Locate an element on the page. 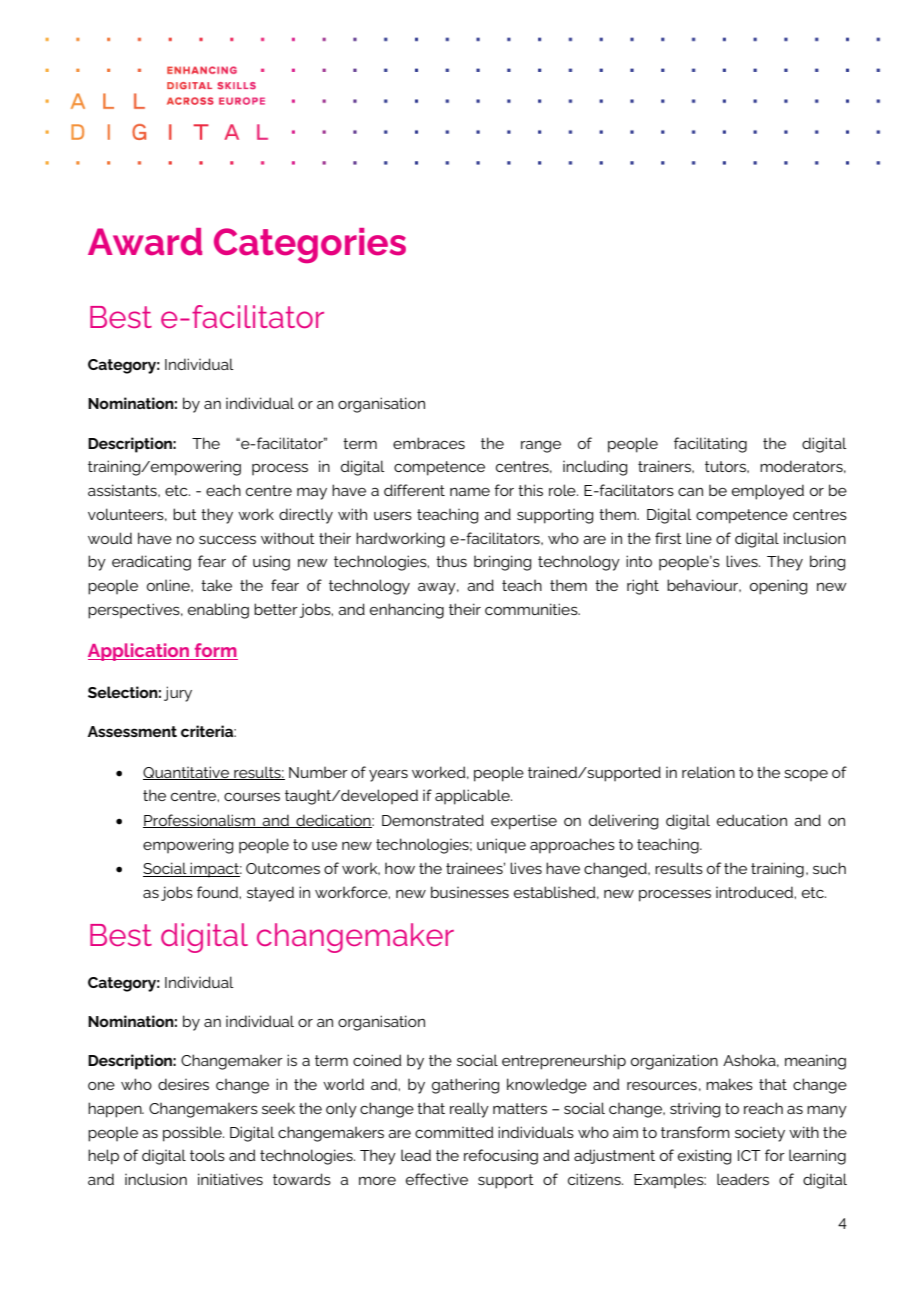 This document has width=924, height=1308. found is located at coordinates (218, 892).
